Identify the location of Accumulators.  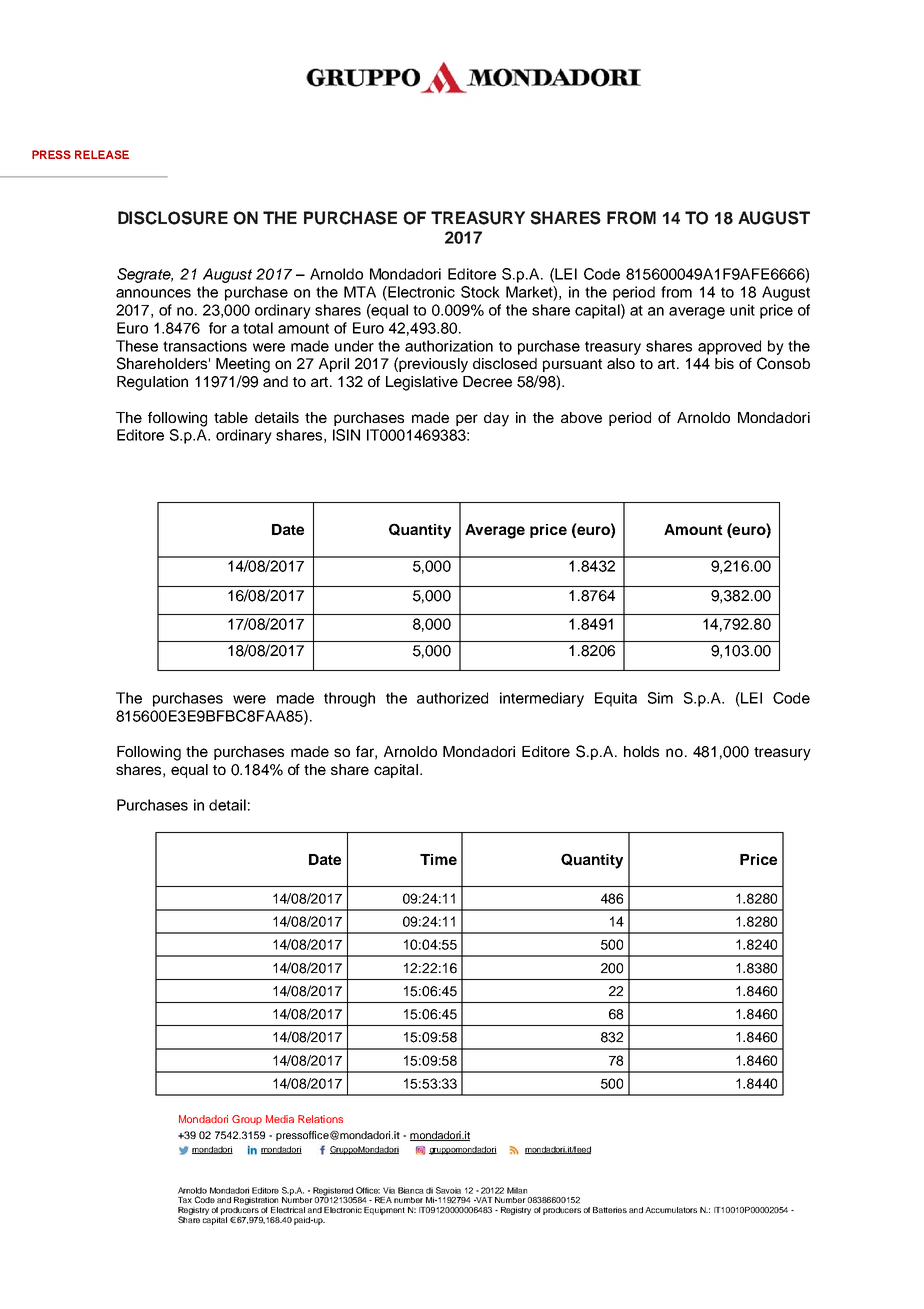
(671, 1210).
